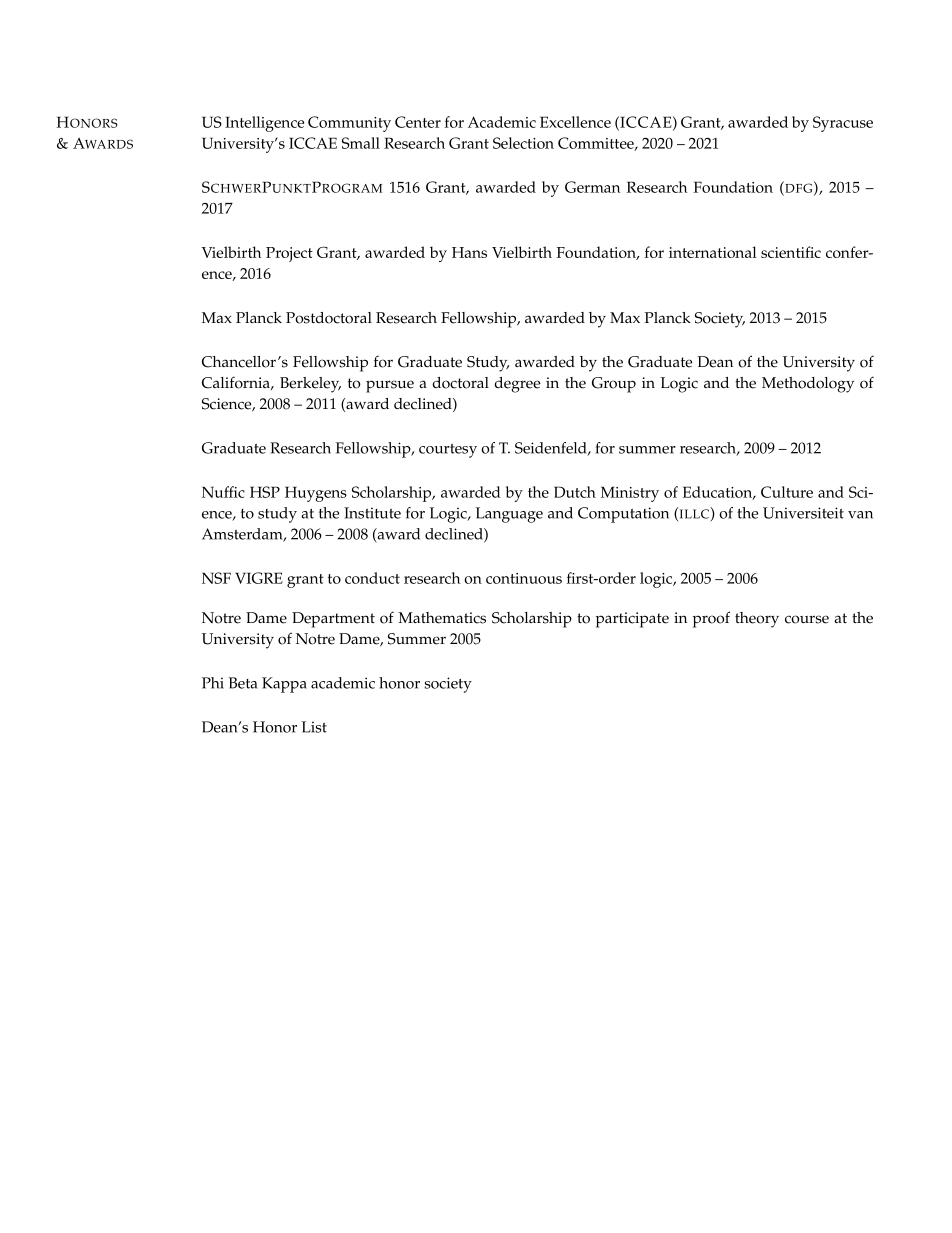 The width and height of the page is (952, 1233). I want to click on participate, so click(632, 620).
